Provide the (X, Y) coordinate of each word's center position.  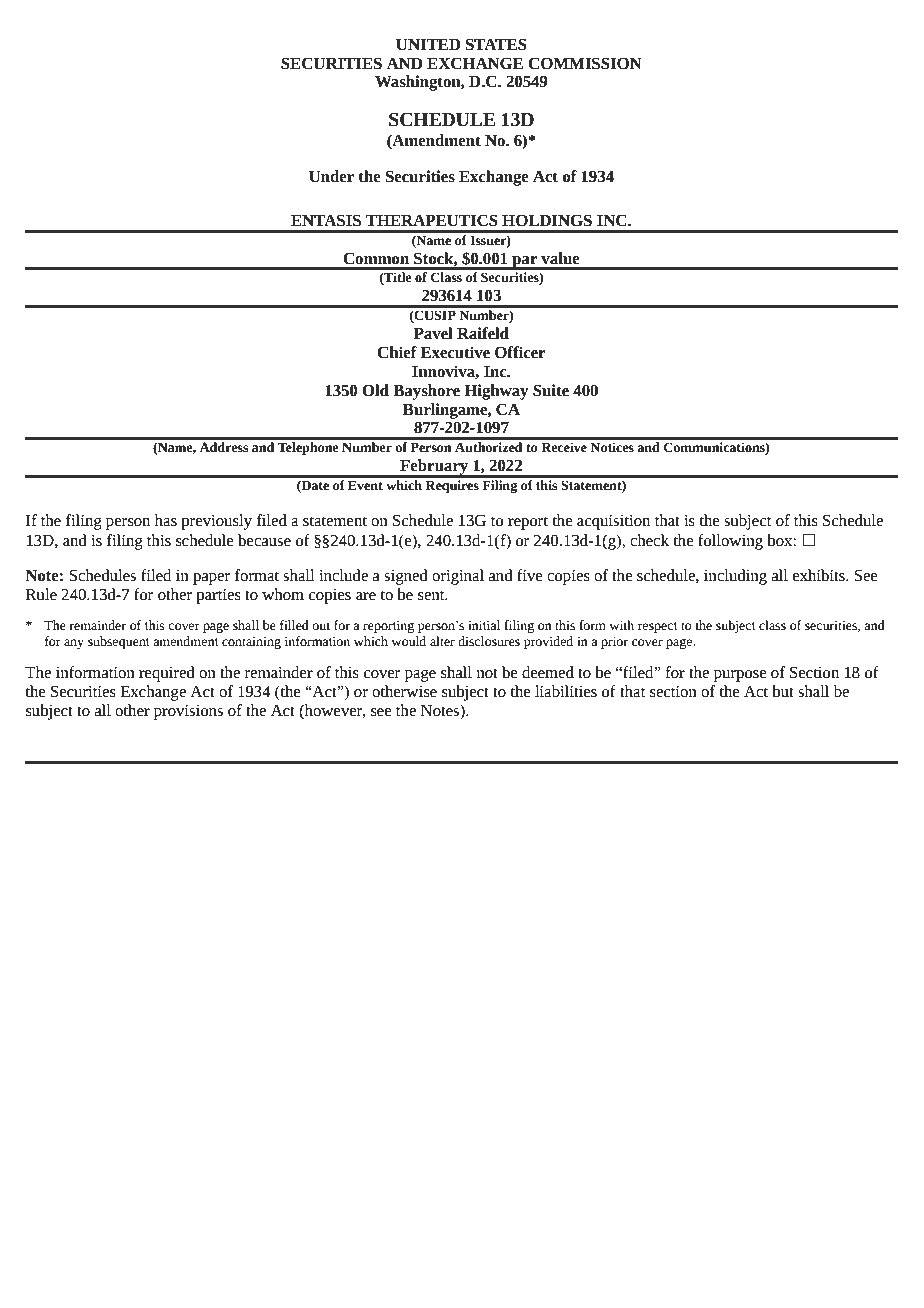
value (560, 258)
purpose (740, 676)
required (167, 674)
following (730, 542)
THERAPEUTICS (431, 220)
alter (442, 641)
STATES (496, 44)
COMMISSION (585, 63)
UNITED (428, 45)
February (434, 468)
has (166, 520)
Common (376, 258)
